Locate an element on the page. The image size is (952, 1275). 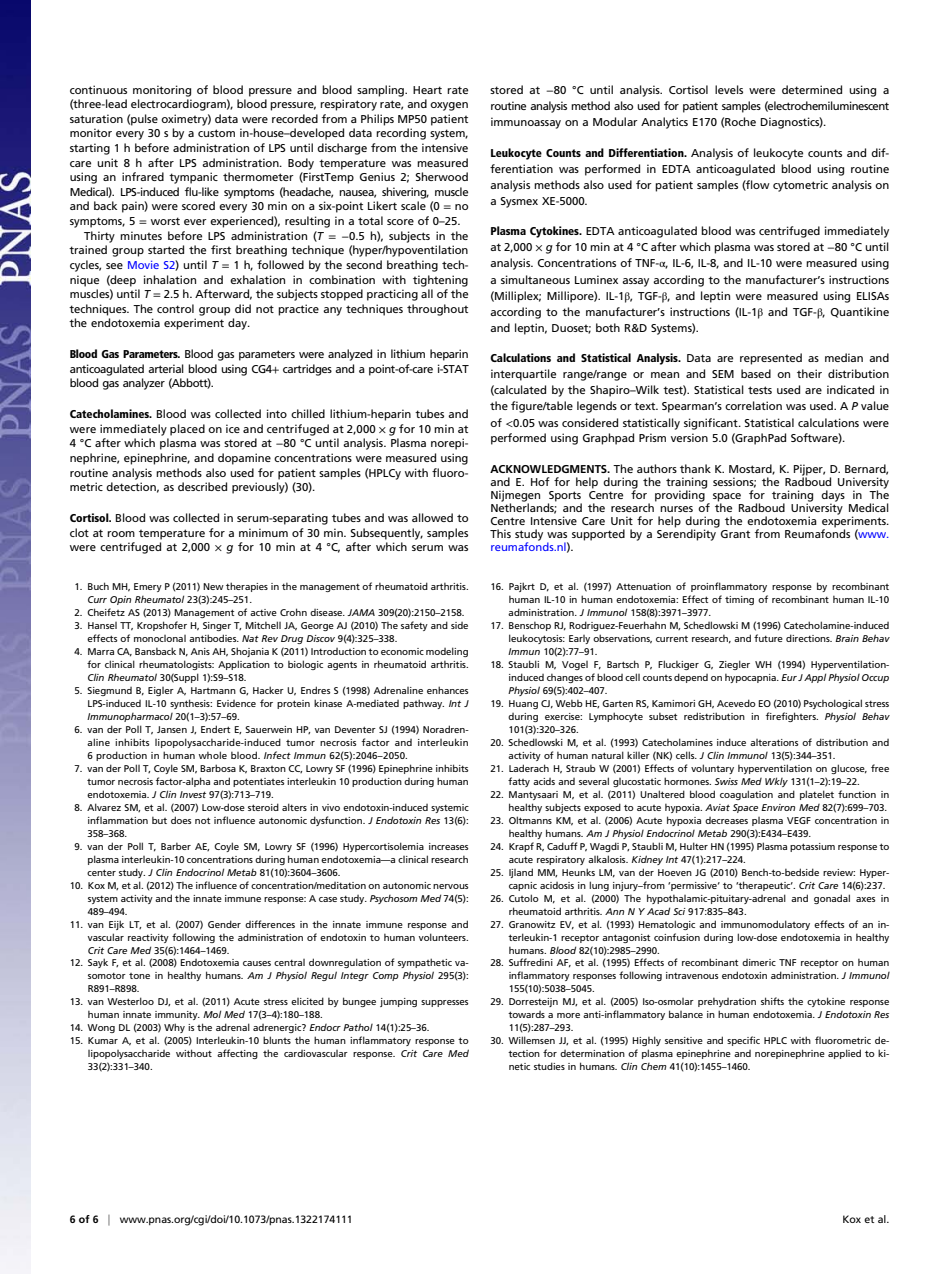
correlation is located at coordinates (753, 405).
